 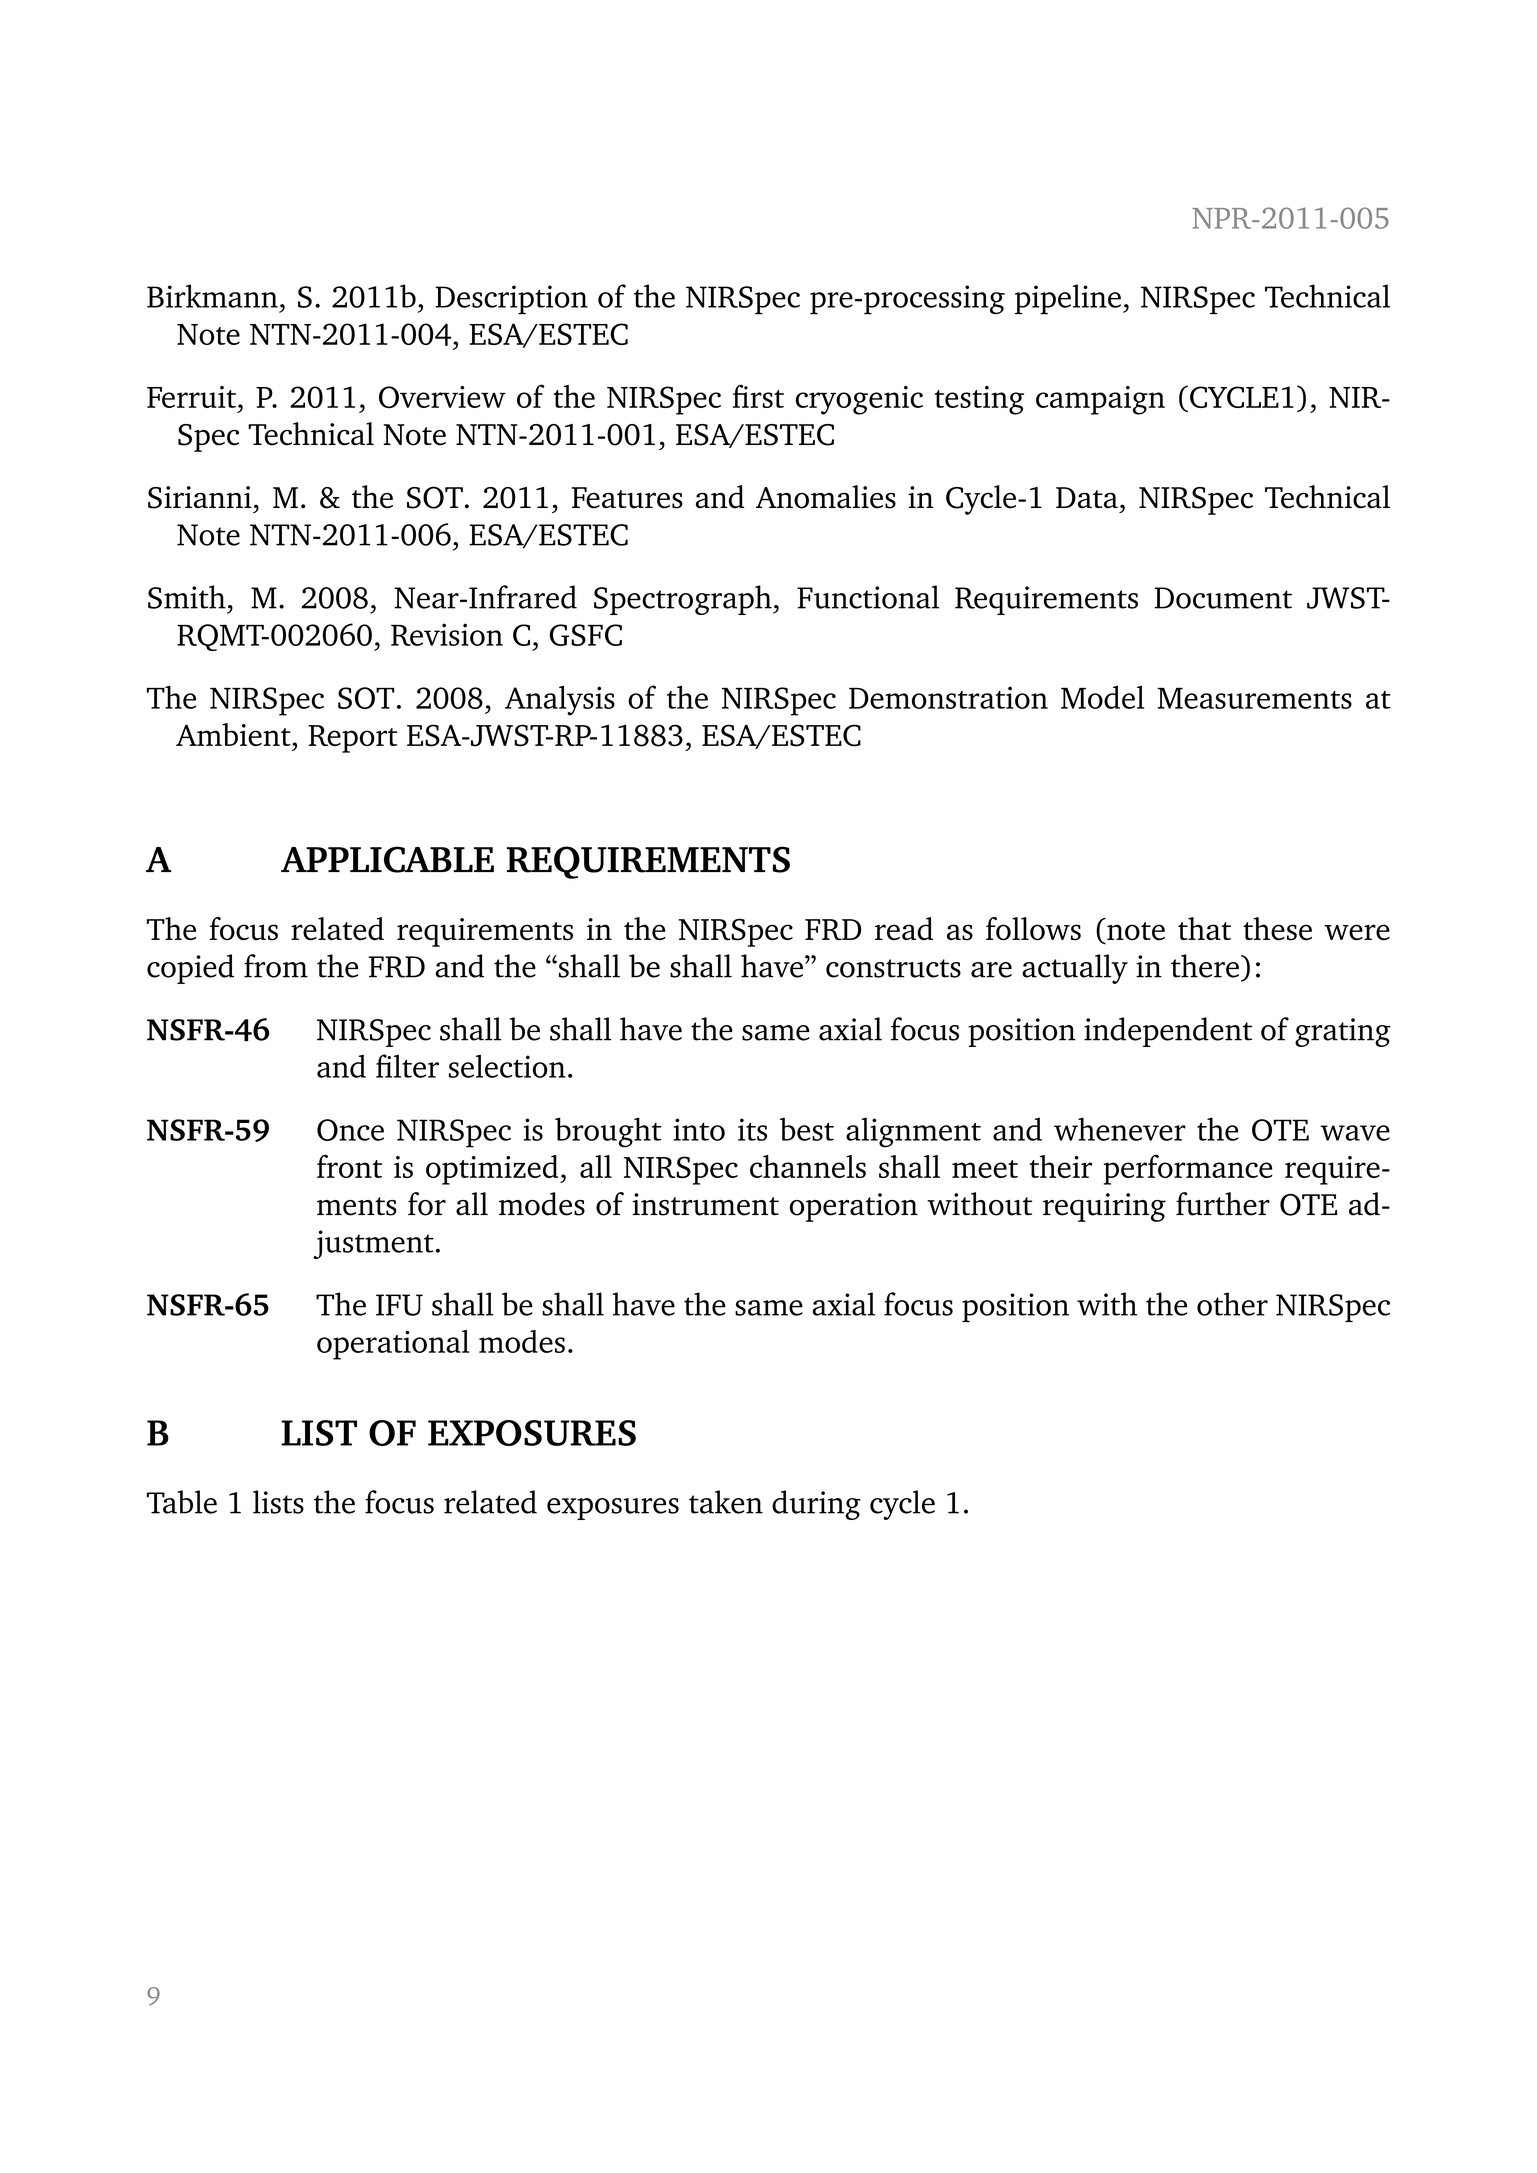 I want to click on whenever, so click(x=1120, y=1129).
